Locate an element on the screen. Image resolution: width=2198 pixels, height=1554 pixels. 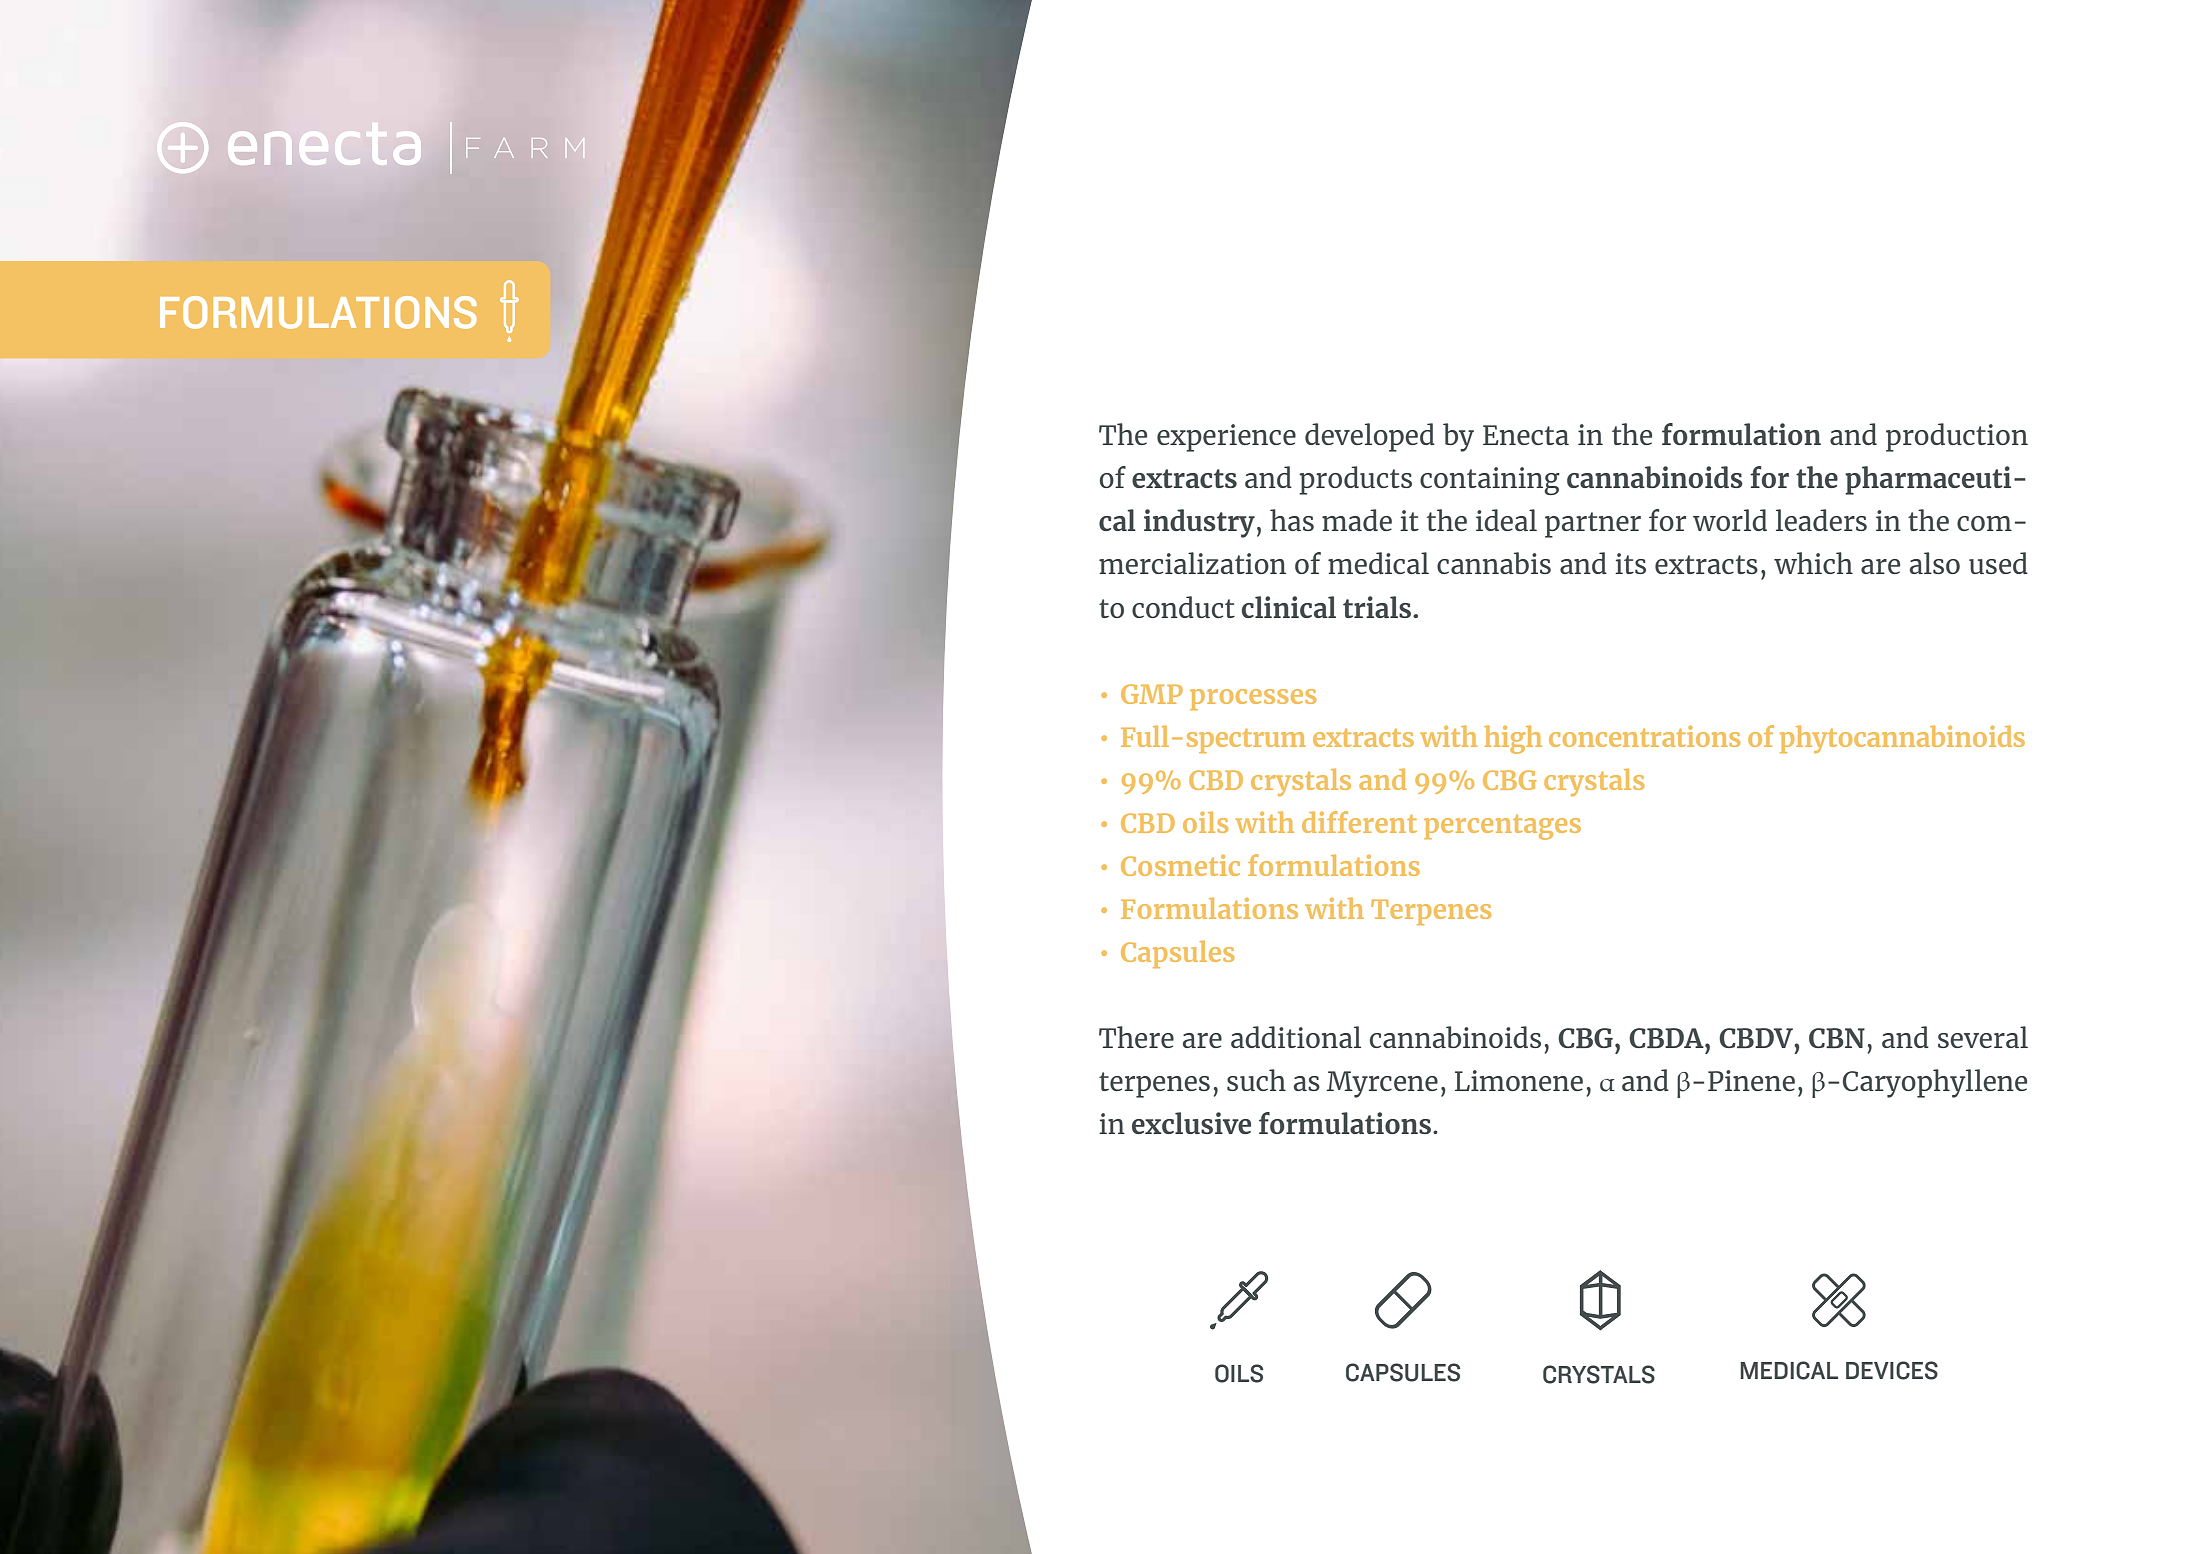
such is located at coordinates (1256, 1080).
